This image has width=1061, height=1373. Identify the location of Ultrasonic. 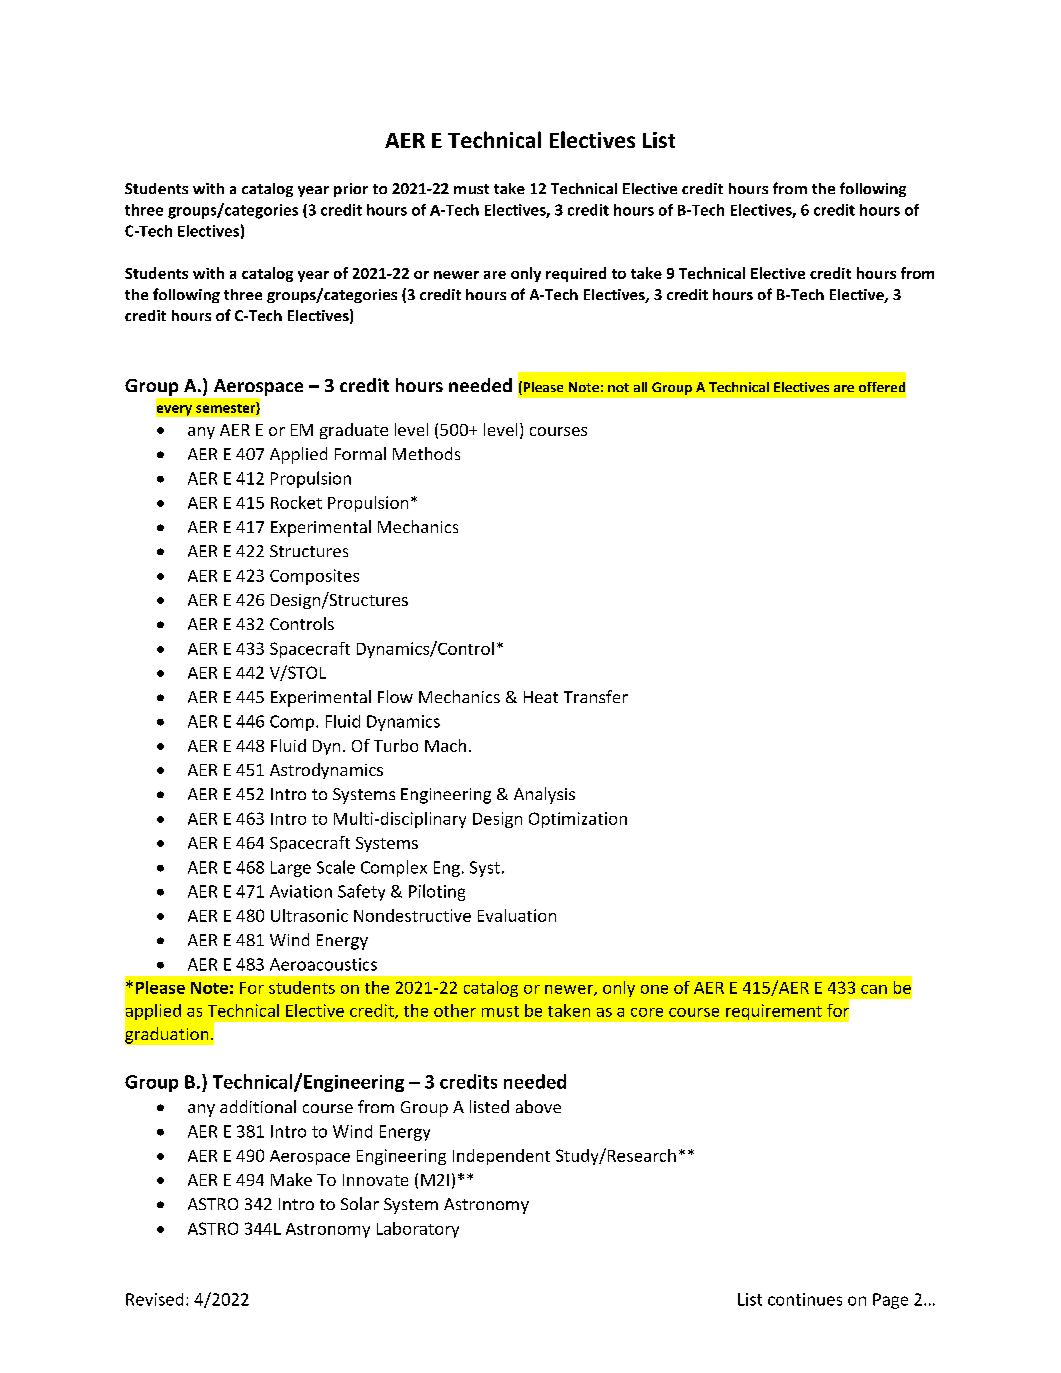
(309, 915).
